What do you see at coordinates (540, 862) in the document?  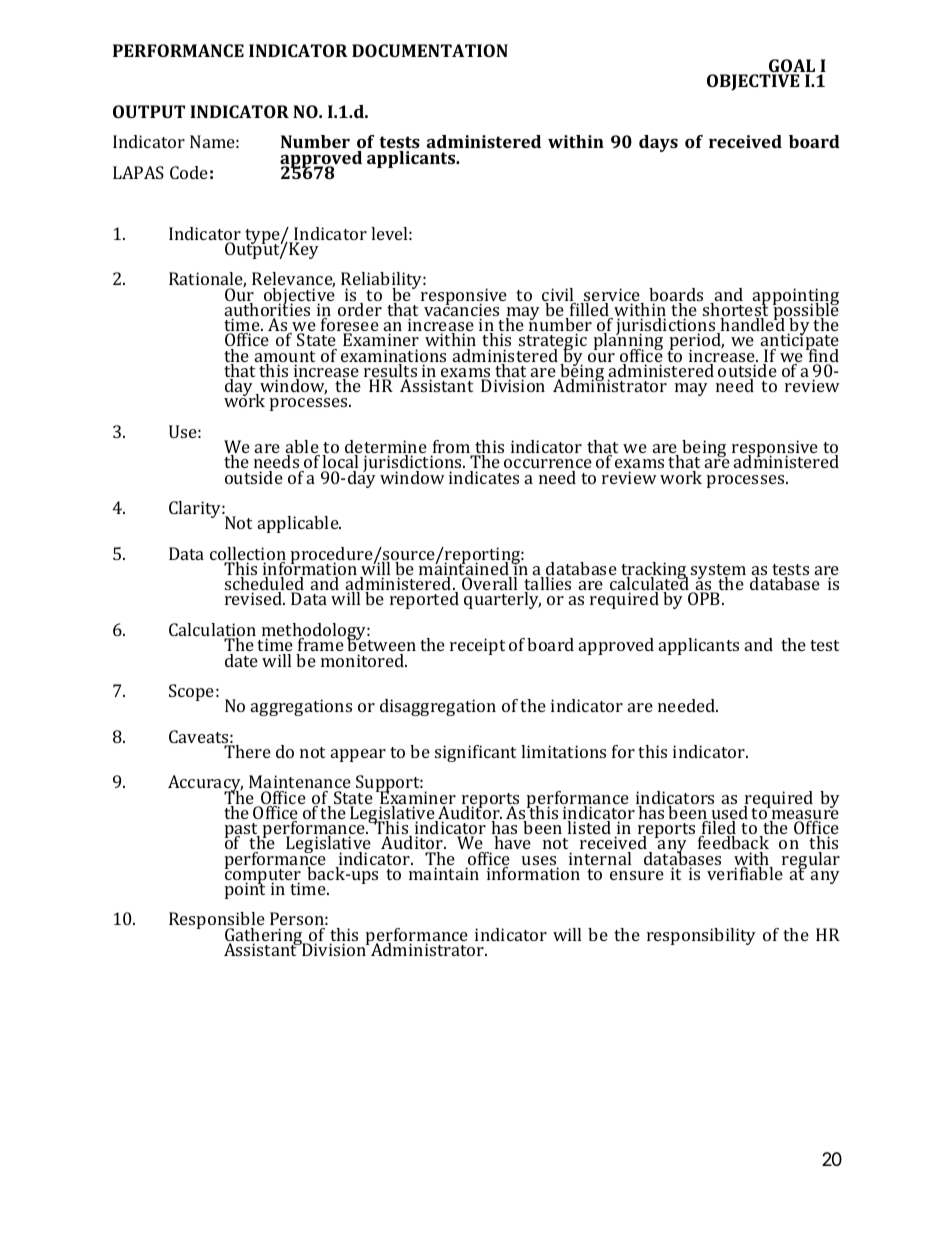 I see `uses` at bounding box center [540, 862].
